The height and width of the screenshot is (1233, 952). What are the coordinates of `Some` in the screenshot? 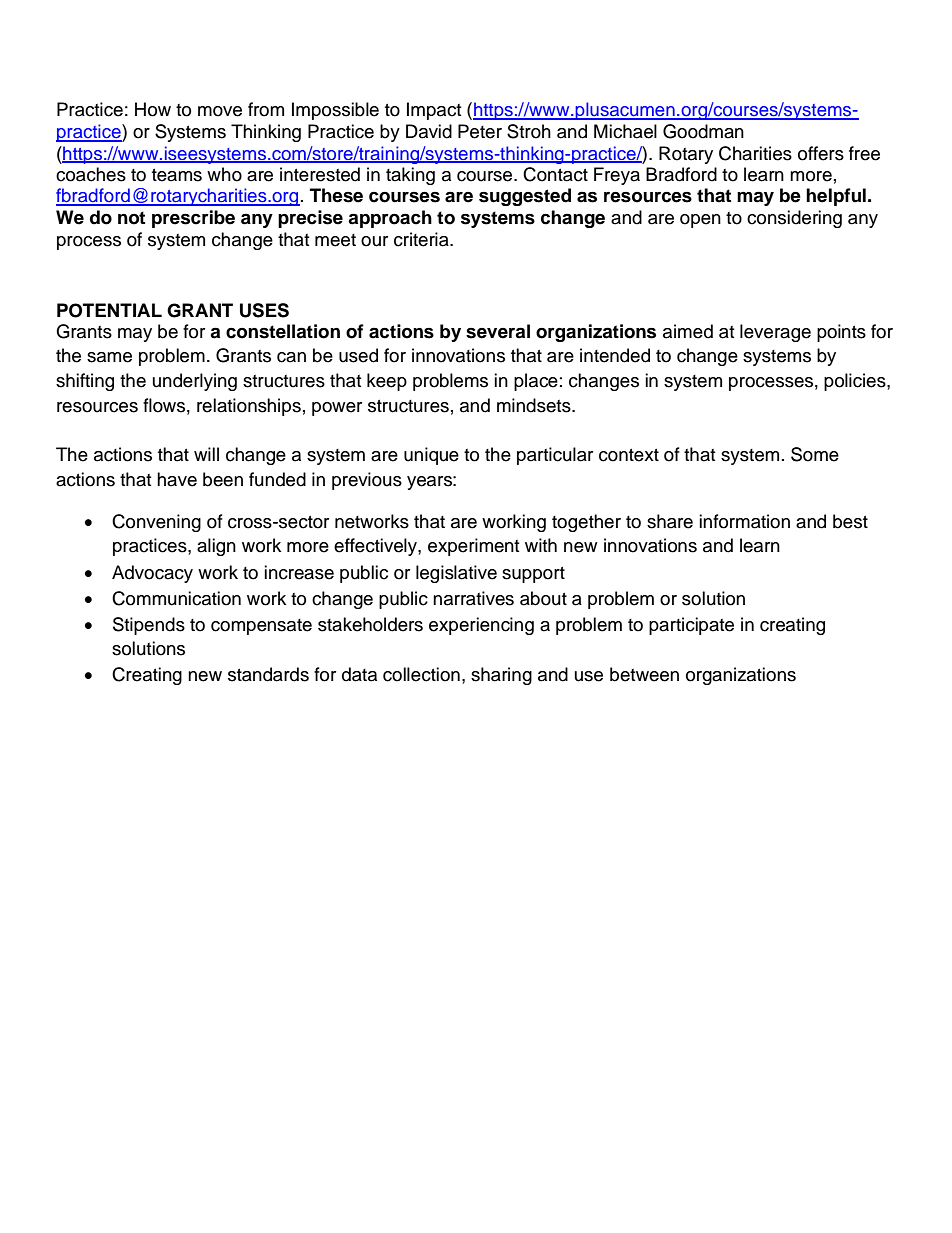 It's located at (815, 454).
